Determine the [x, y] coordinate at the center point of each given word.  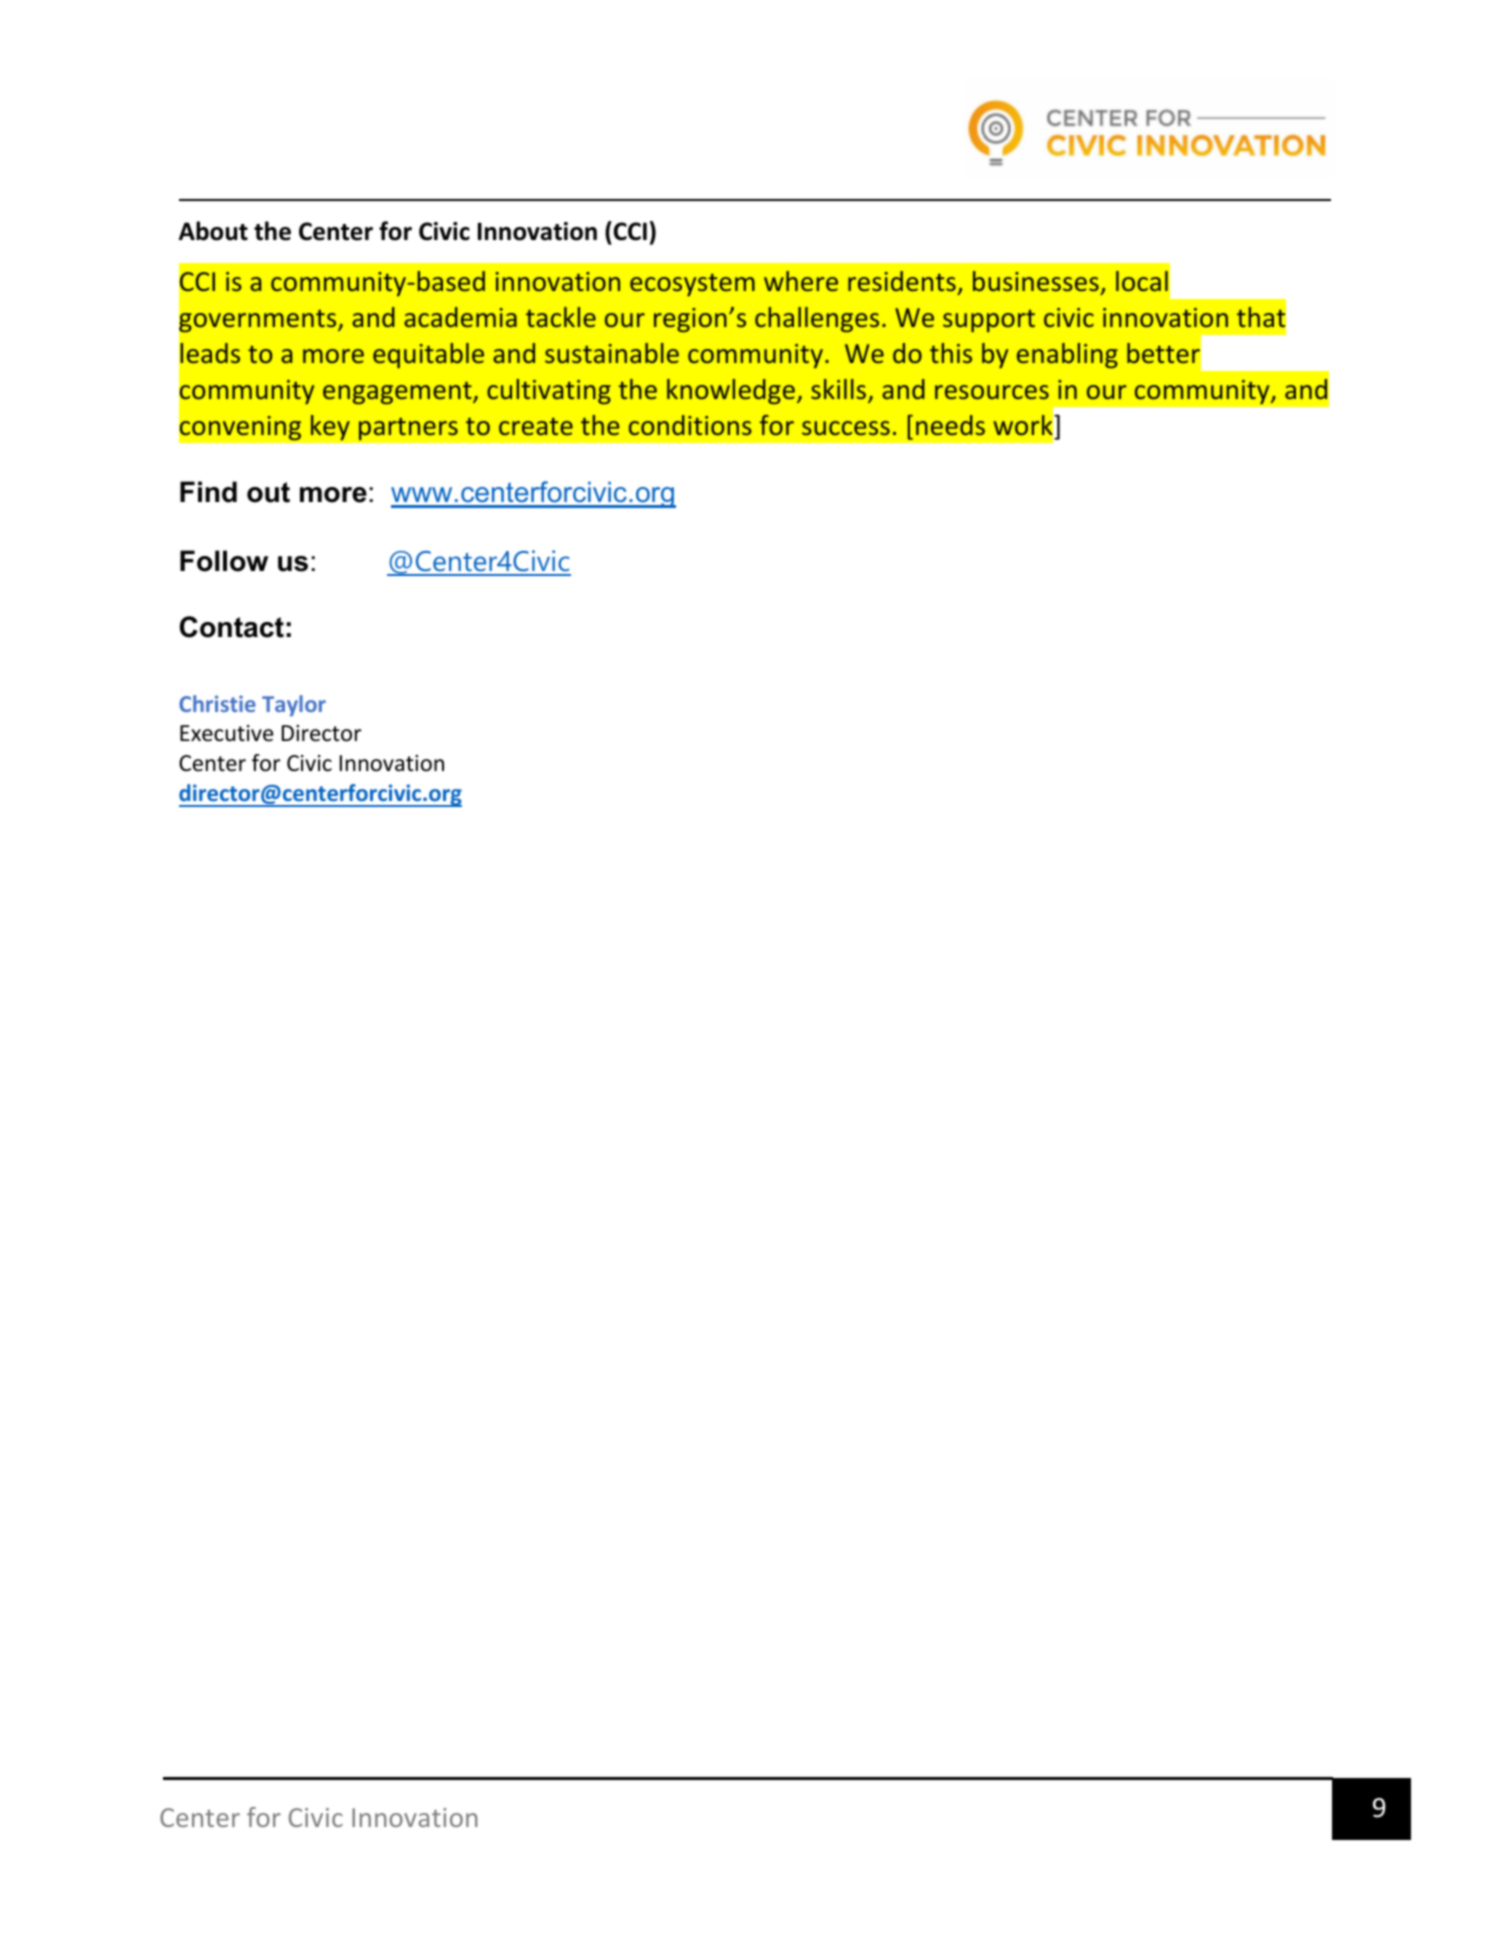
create [536, 426]
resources [992, 392]
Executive [226, 733]
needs [950, 425]
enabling [1067, 355]
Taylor [294, 706]
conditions [690, 425]
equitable [428, 355]
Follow [224, 561]
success [846, 428]
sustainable [612, 353]
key [330, 427]
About [213, 231]
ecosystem [692, 285]
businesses [1036, 281]
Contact [232, 627]
